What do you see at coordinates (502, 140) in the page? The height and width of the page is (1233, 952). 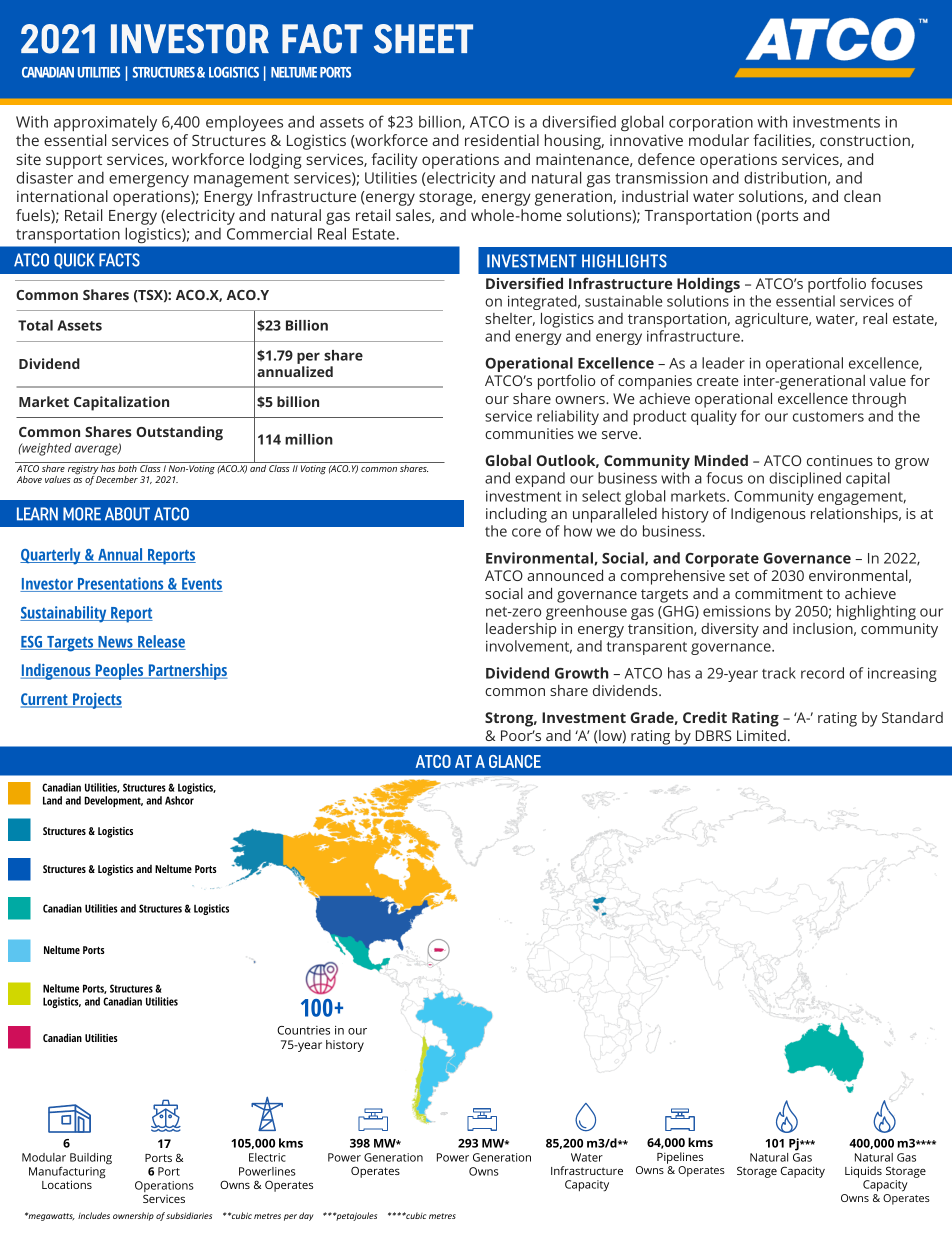 I see `residential` at bounding box center [502, 140].
